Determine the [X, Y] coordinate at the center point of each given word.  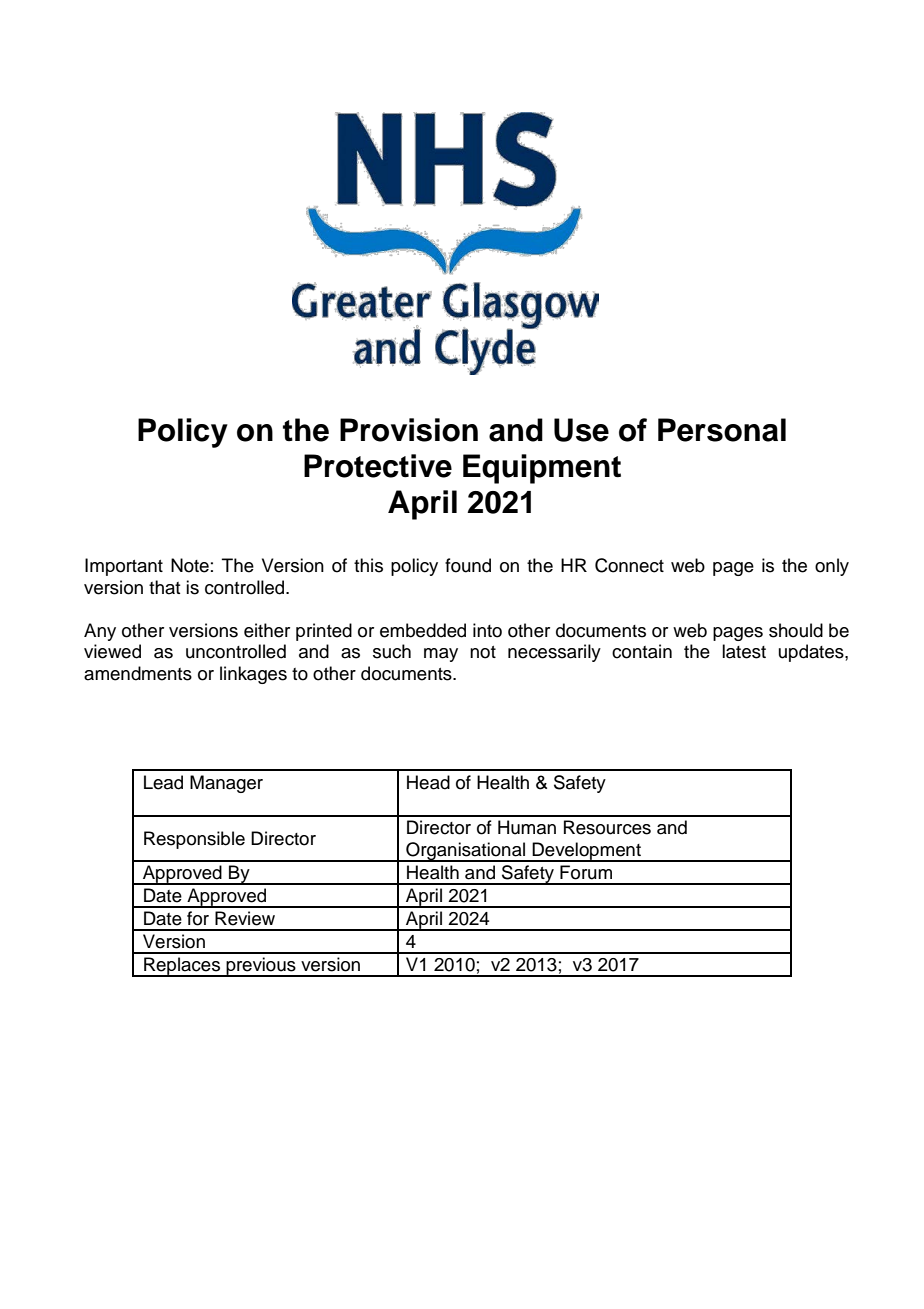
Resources [607, 827]
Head [428, 782]
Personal [722, 430]
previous [261, 967]
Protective [378, 466]
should [796, 630]
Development [587, 852]
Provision [409, 430]
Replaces [182, 967]
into [487, 630]
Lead [163, 782]
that [165, 587]
